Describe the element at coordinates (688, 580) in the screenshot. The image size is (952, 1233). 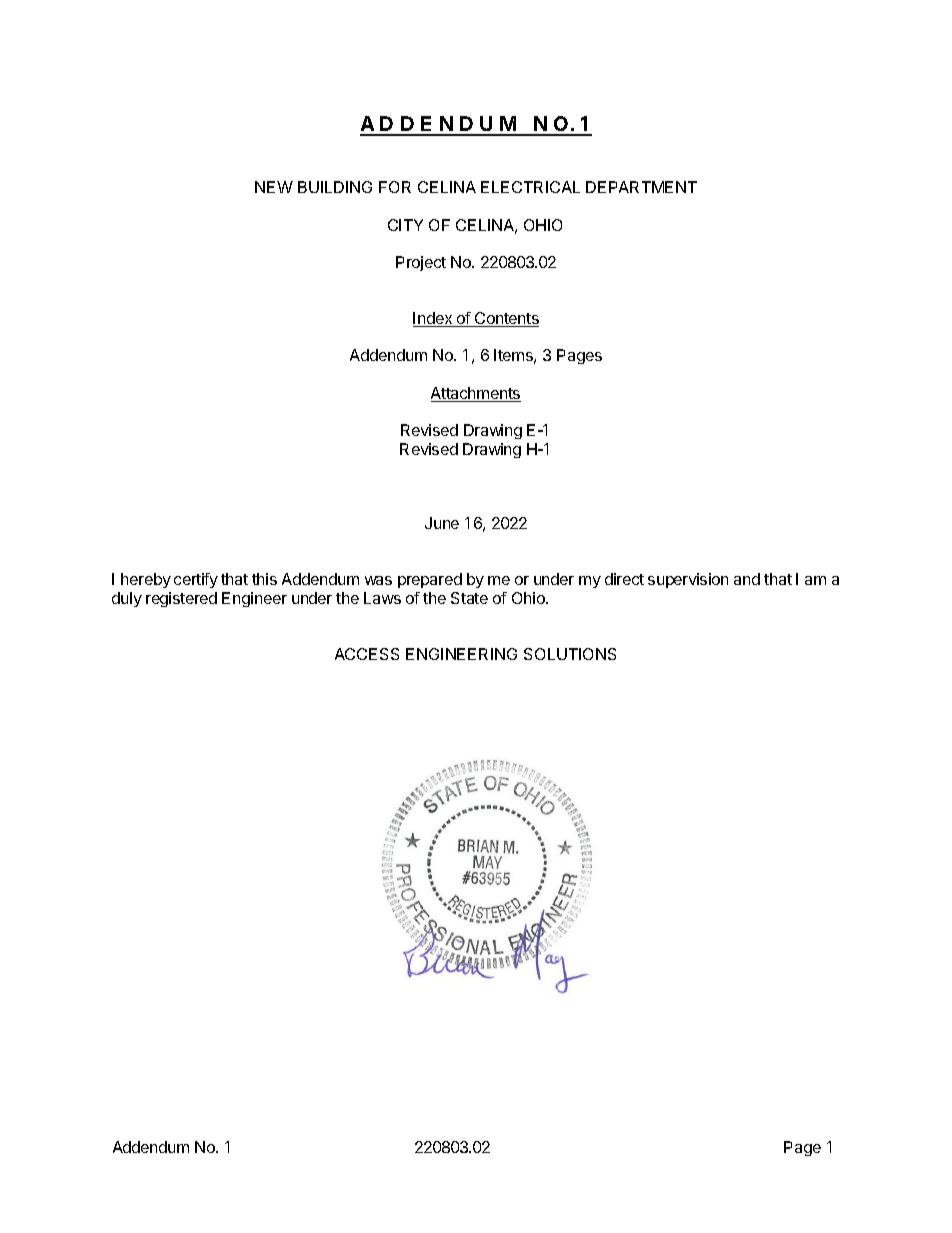
I see `supervision` at that location.
